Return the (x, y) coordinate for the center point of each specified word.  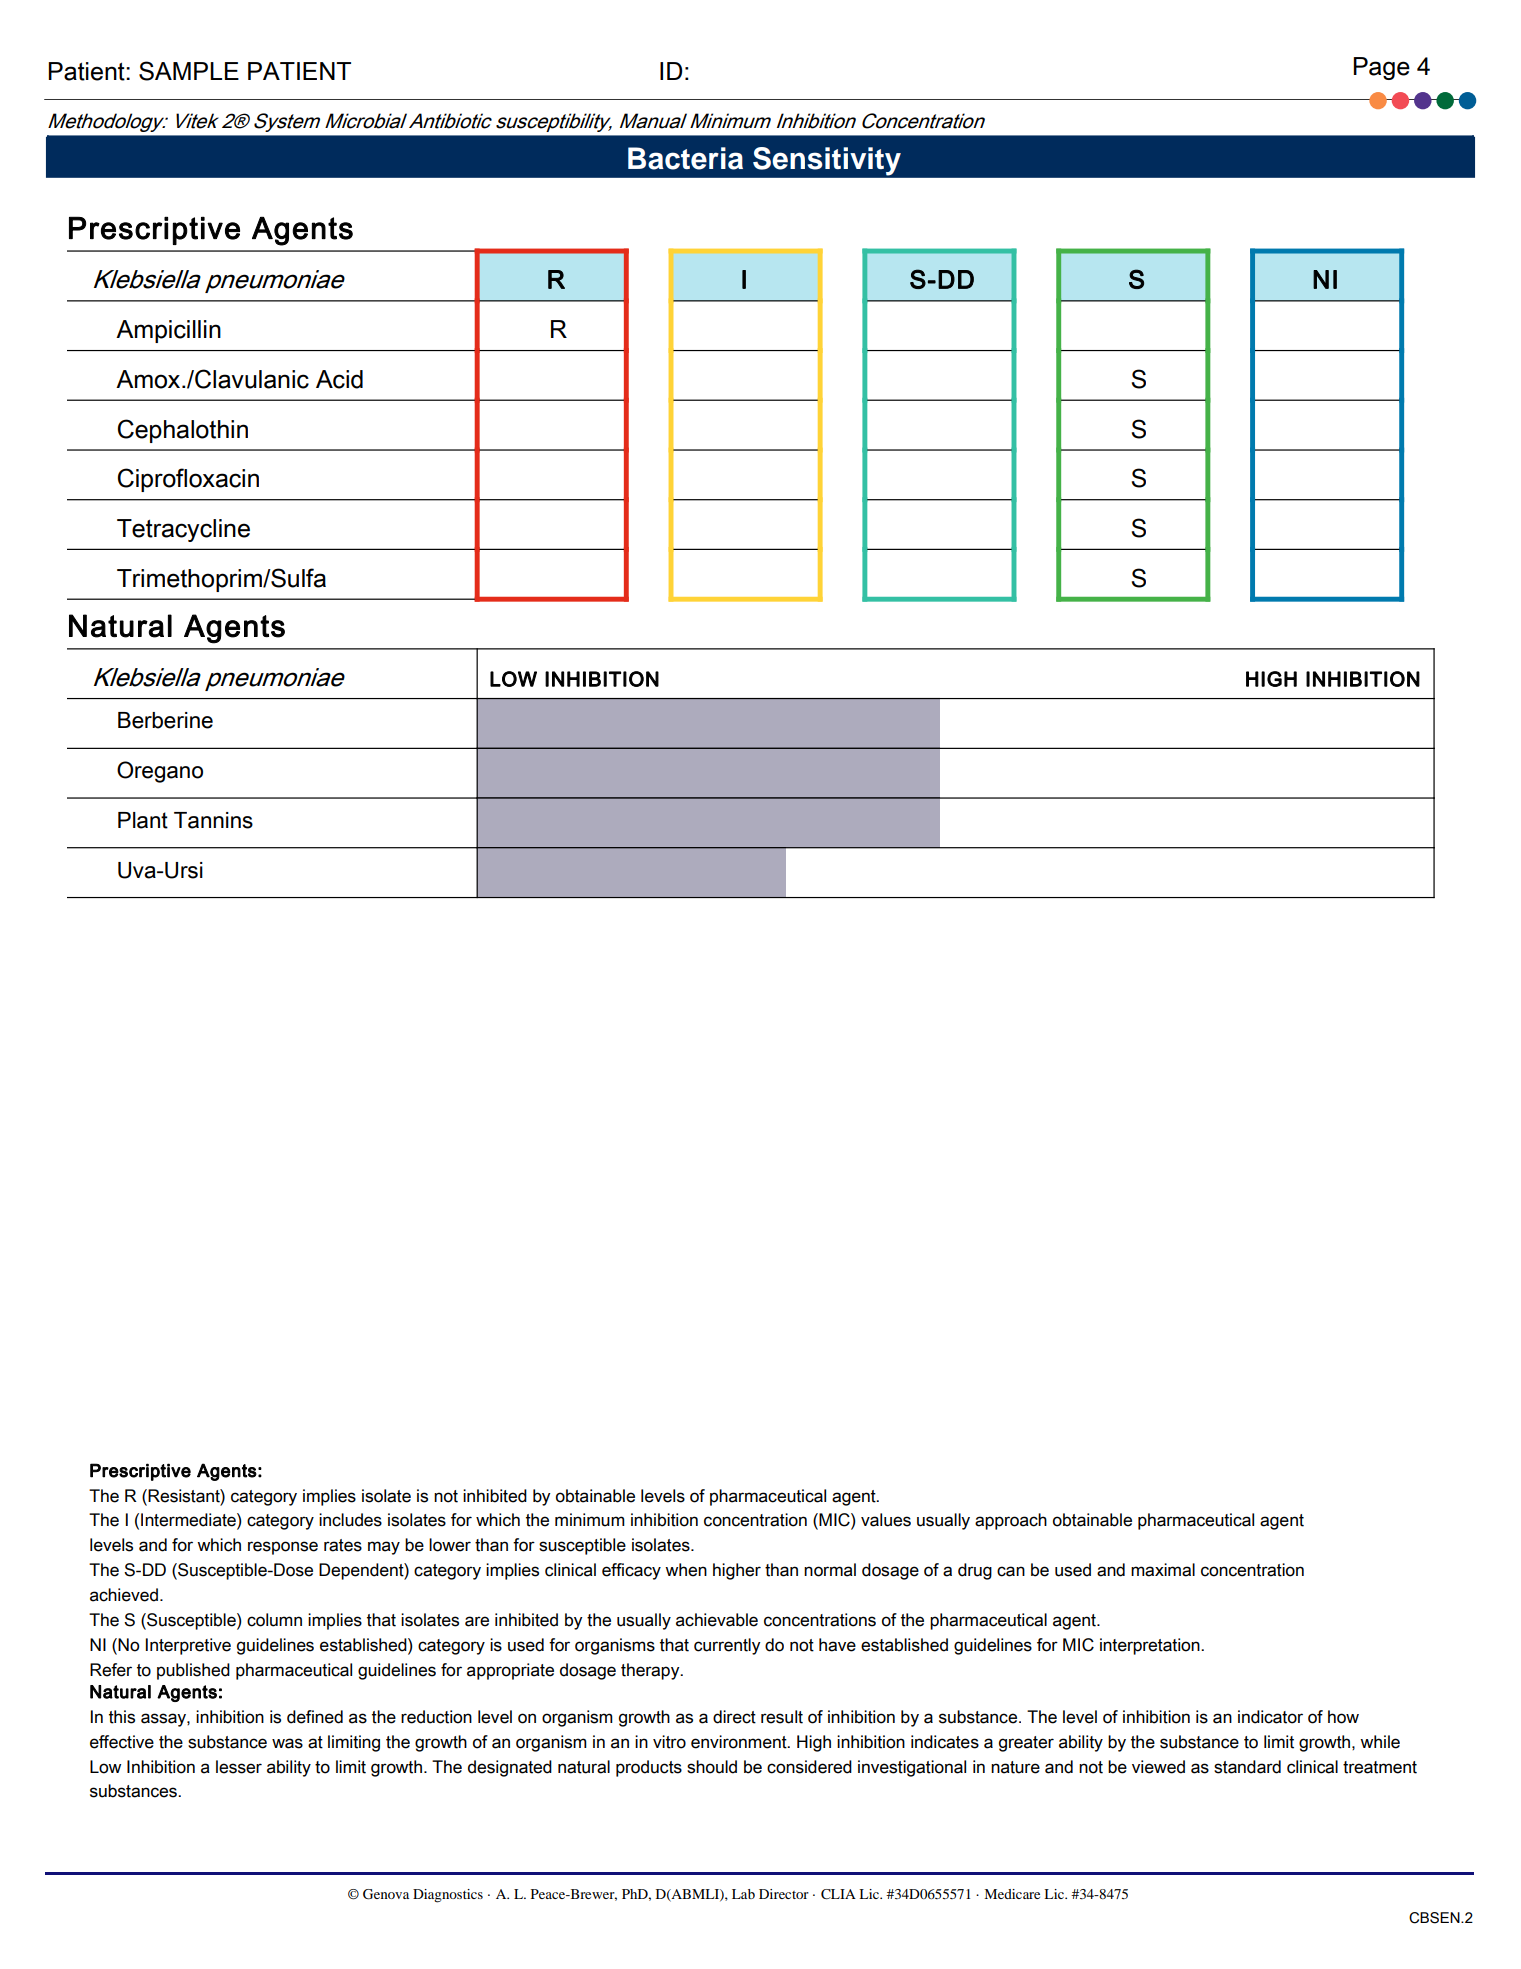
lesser (239, 1767)
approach (1011, 1521)
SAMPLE (189, 71)
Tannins (213, 820)
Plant (143, 820)
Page (1381, 68)
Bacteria (685, 158)
